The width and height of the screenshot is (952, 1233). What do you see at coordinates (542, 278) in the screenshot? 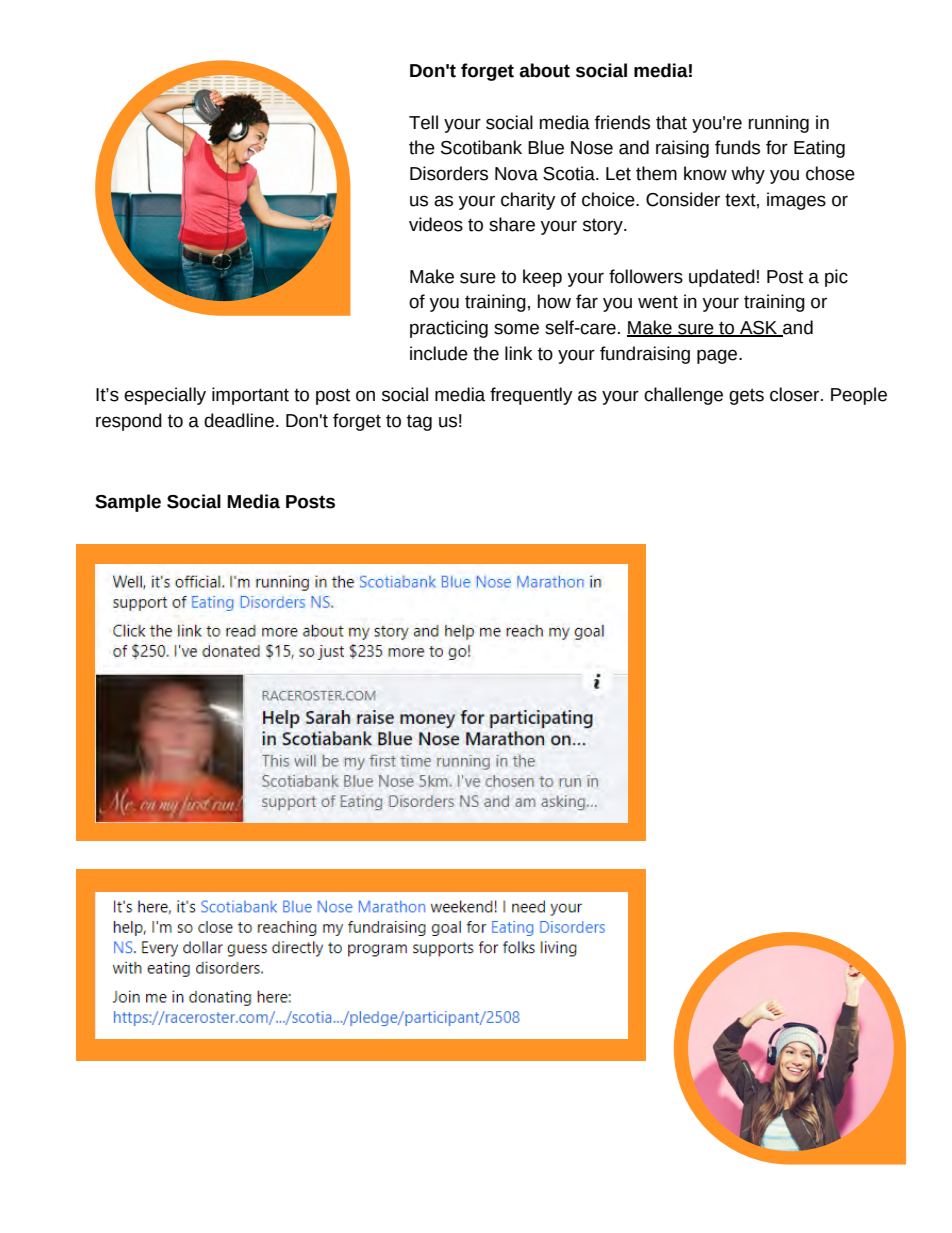
I see `keep` at bounding box center [542, 278].
